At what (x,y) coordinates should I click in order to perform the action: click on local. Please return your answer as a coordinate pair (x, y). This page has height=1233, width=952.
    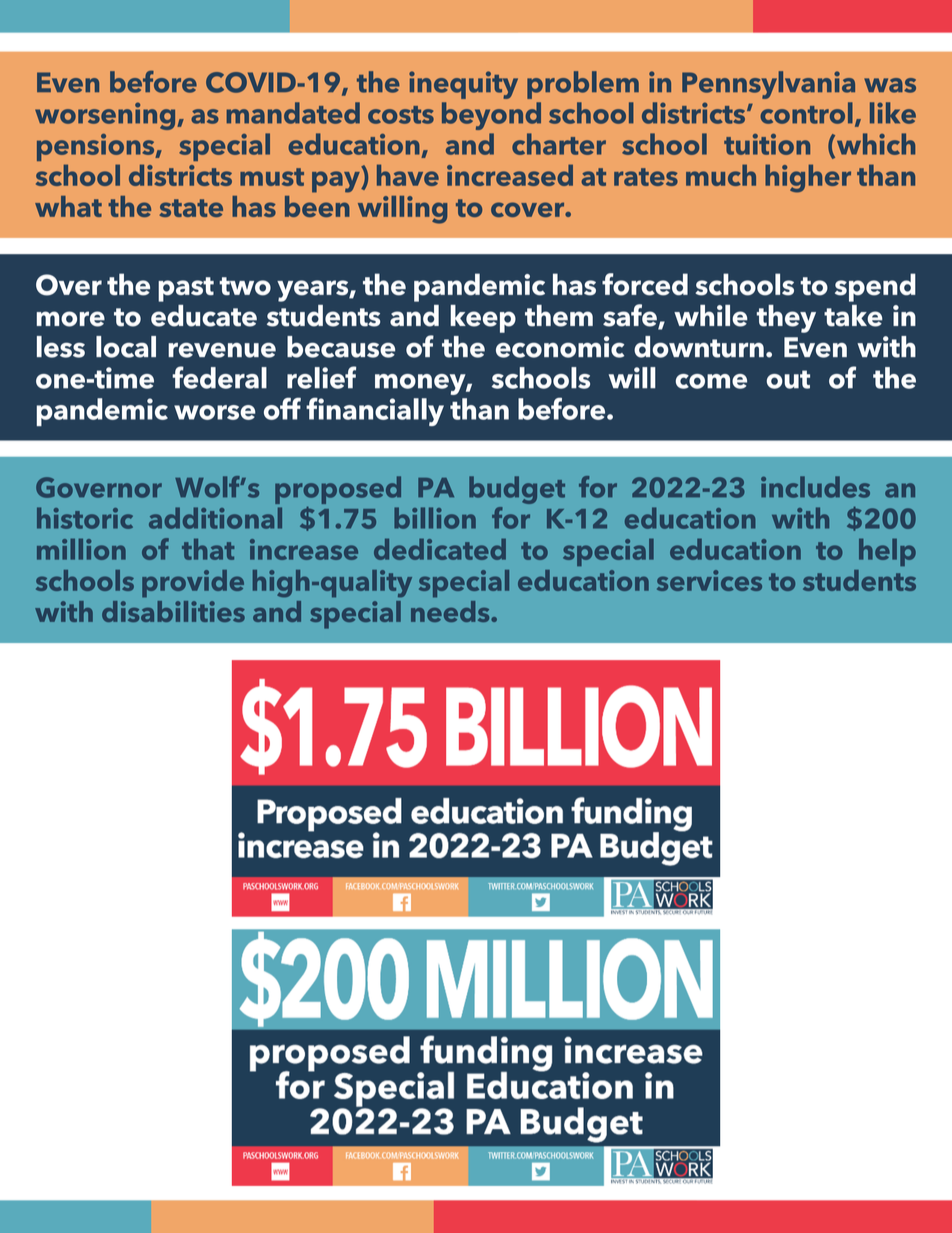
    Looking at the image, I should click on (126, 347).
